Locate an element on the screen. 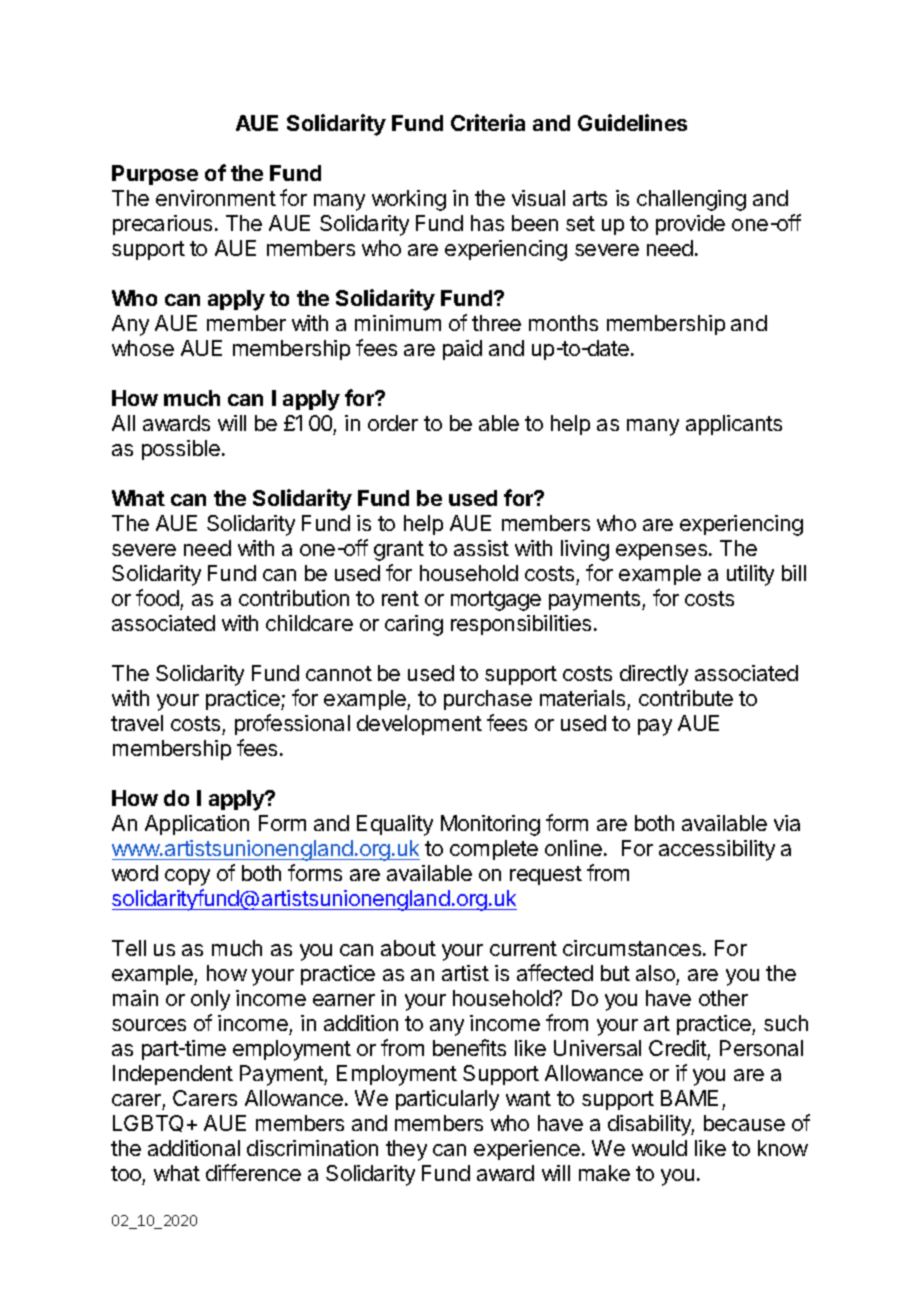 The height and width of the screenshot is (1307, 924). copy is located at coordinates (187, 877).
